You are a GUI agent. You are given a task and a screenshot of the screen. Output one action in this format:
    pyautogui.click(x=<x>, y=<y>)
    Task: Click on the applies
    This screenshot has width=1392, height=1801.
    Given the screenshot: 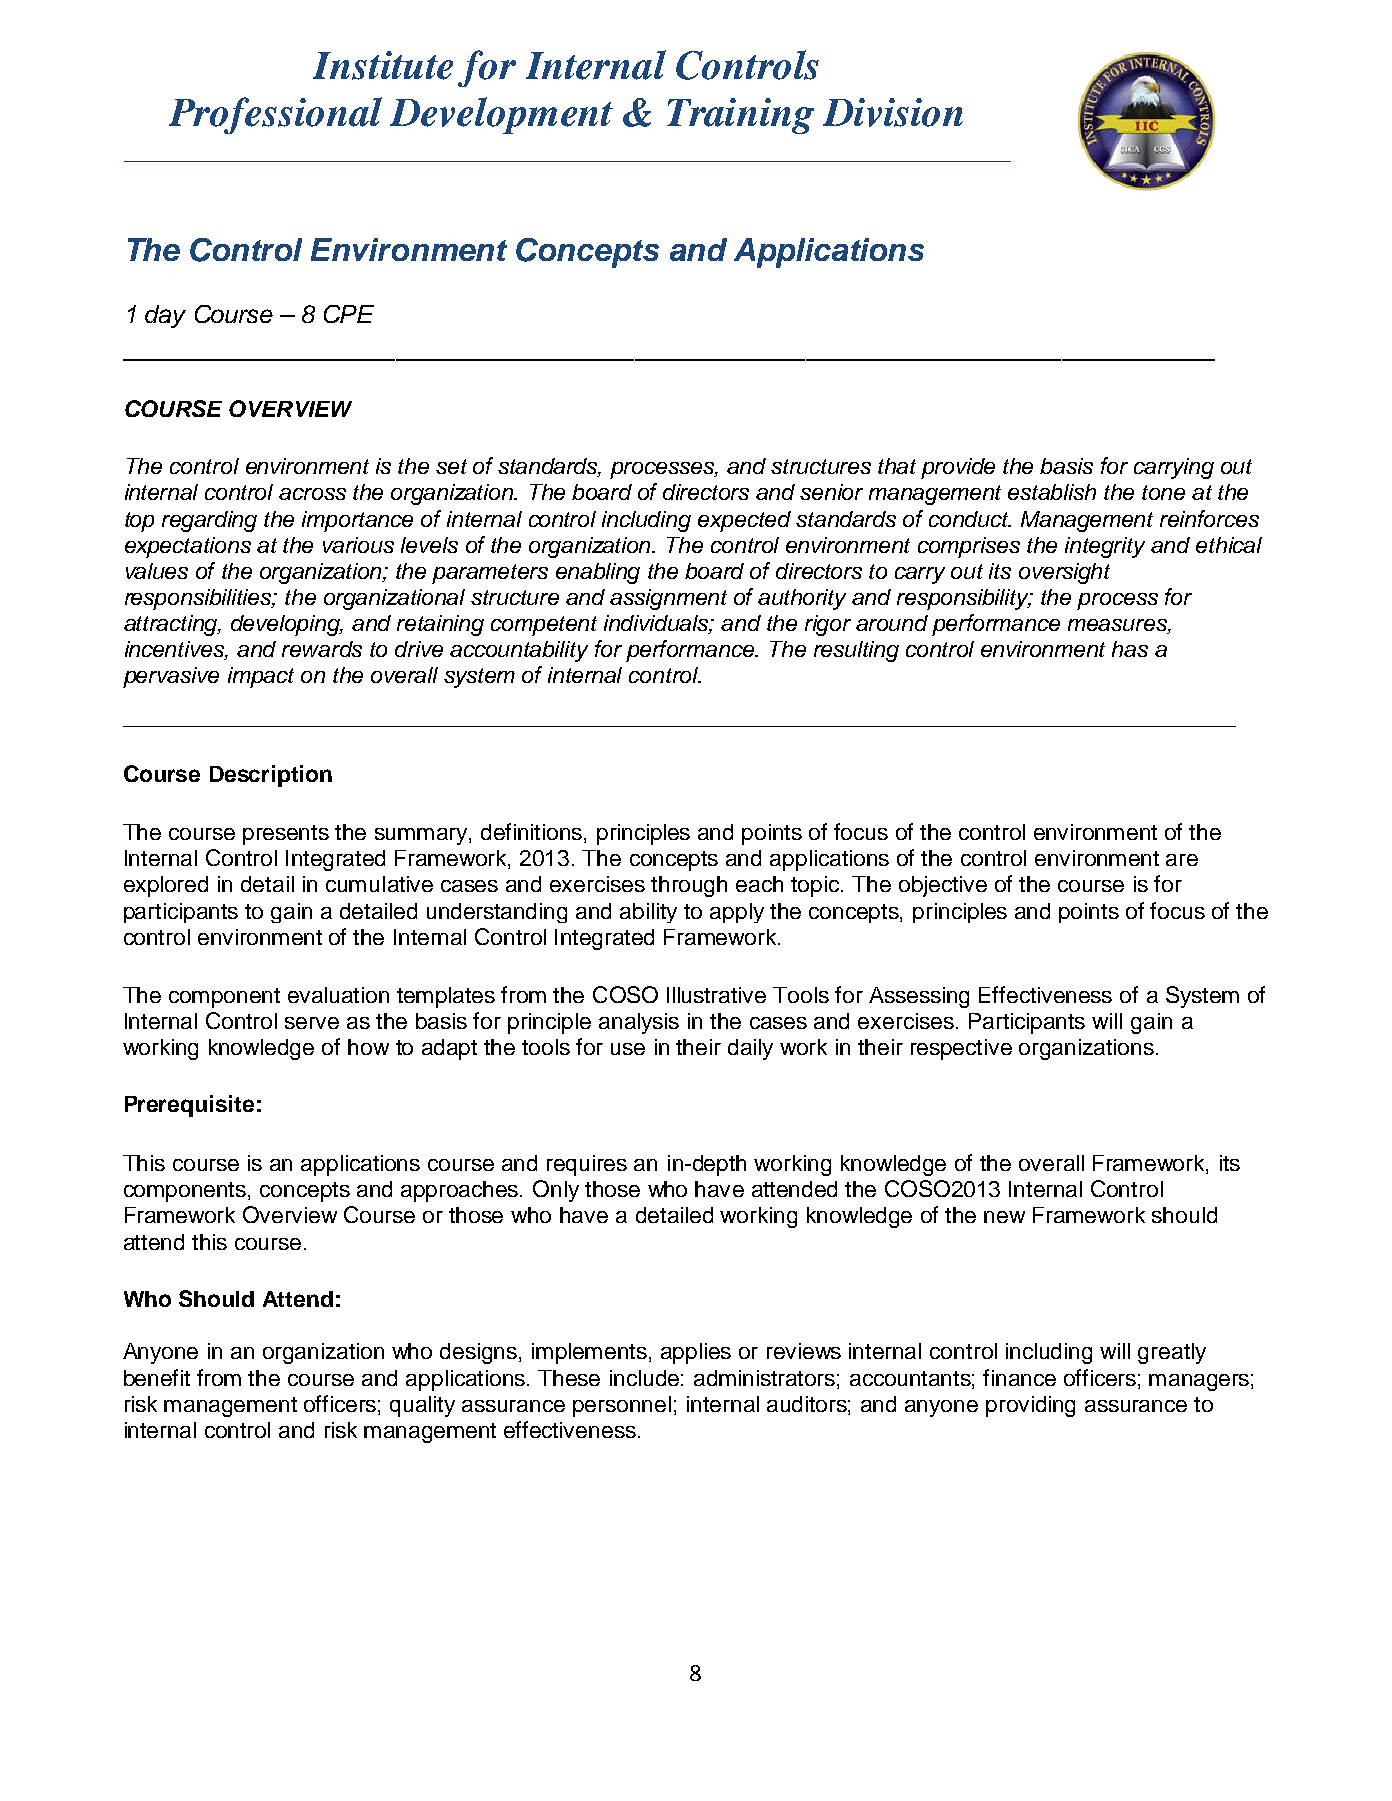 What is the action you would take?
    pyautogui.click(x=696, y=1353)
